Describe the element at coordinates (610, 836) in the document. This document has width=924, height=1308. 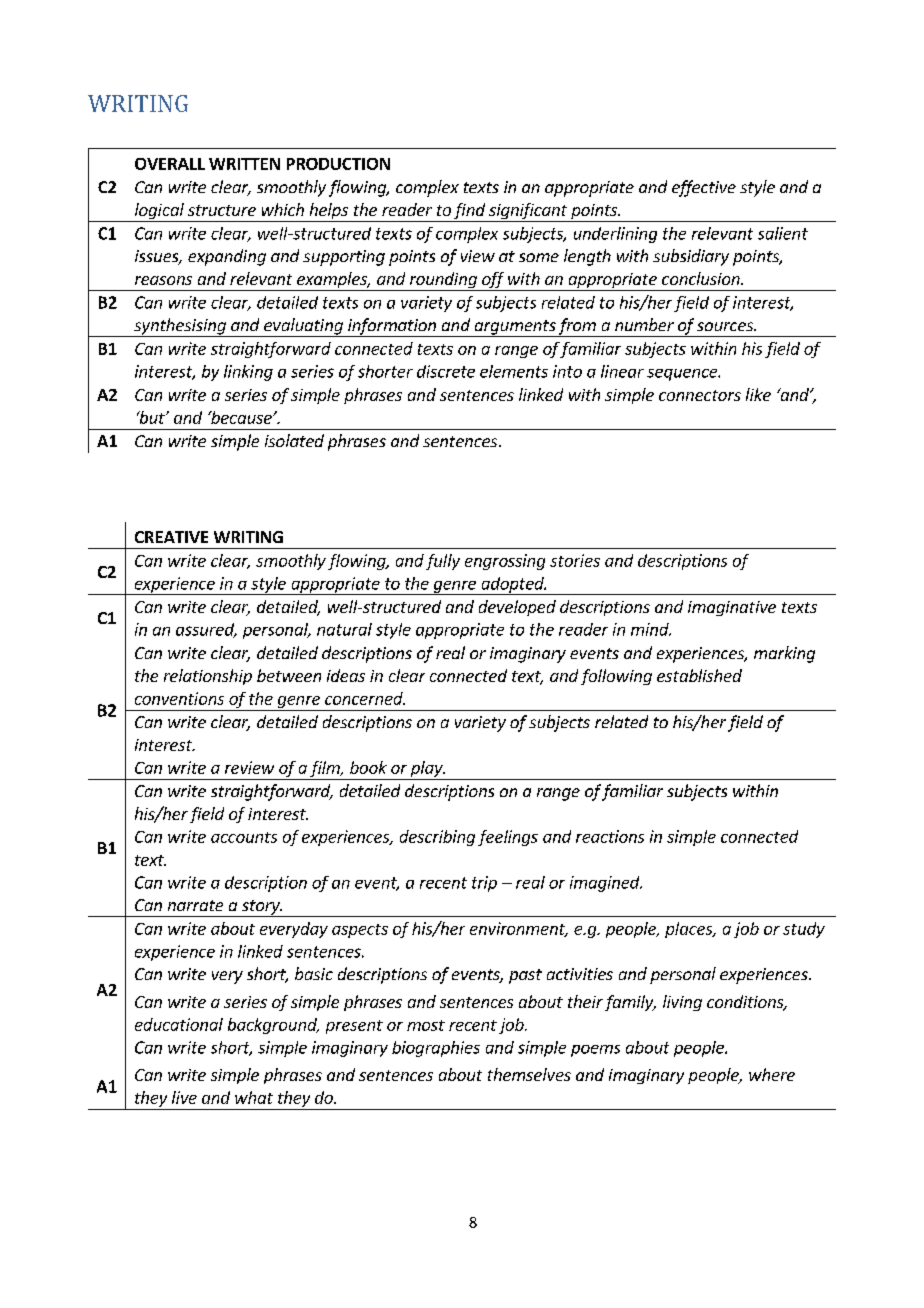
I see `reactions` at that location.
